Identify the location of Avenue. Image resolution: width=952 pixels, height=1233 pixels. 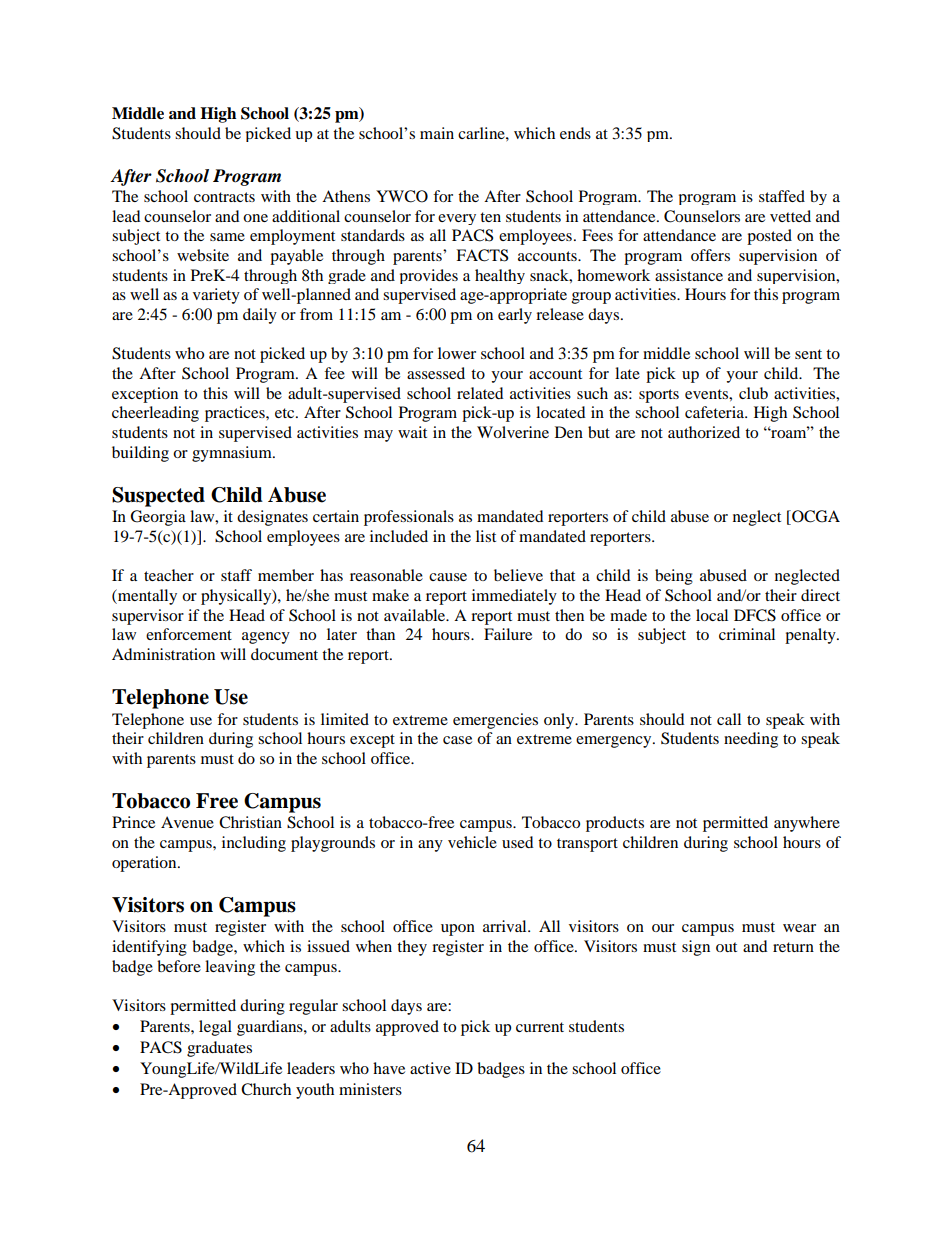
(187, 822).
